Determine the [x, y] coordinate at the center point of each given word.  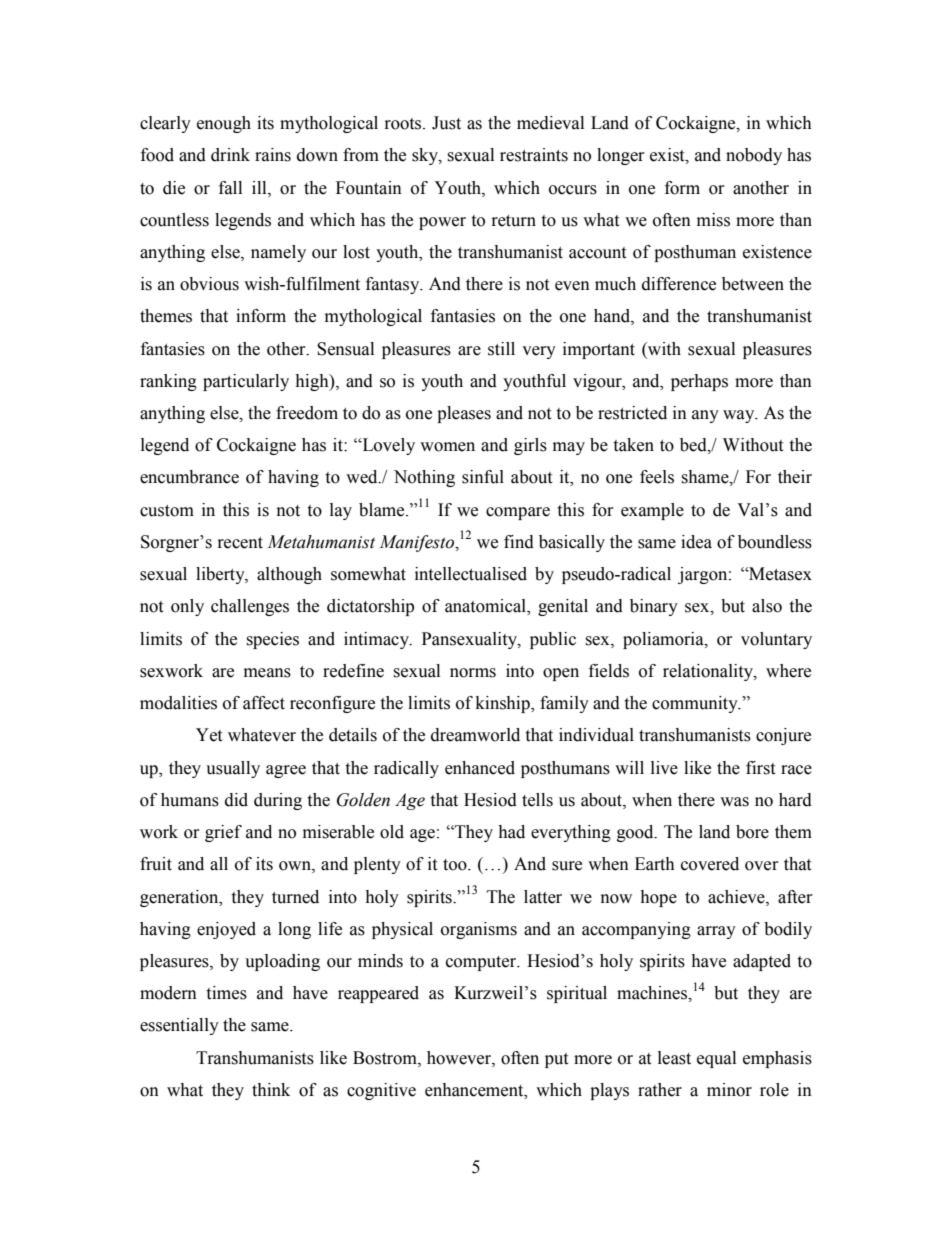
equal [716, 1059]
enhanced [480, 768]
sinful [483, 477]
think [271, 1090]
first [760, 768]
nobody [754, 156]
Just [446, 123]
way [740, 416]
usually [233, 769]
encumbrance [189, 477]
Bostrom [386, 1058]
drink [230, 155]
